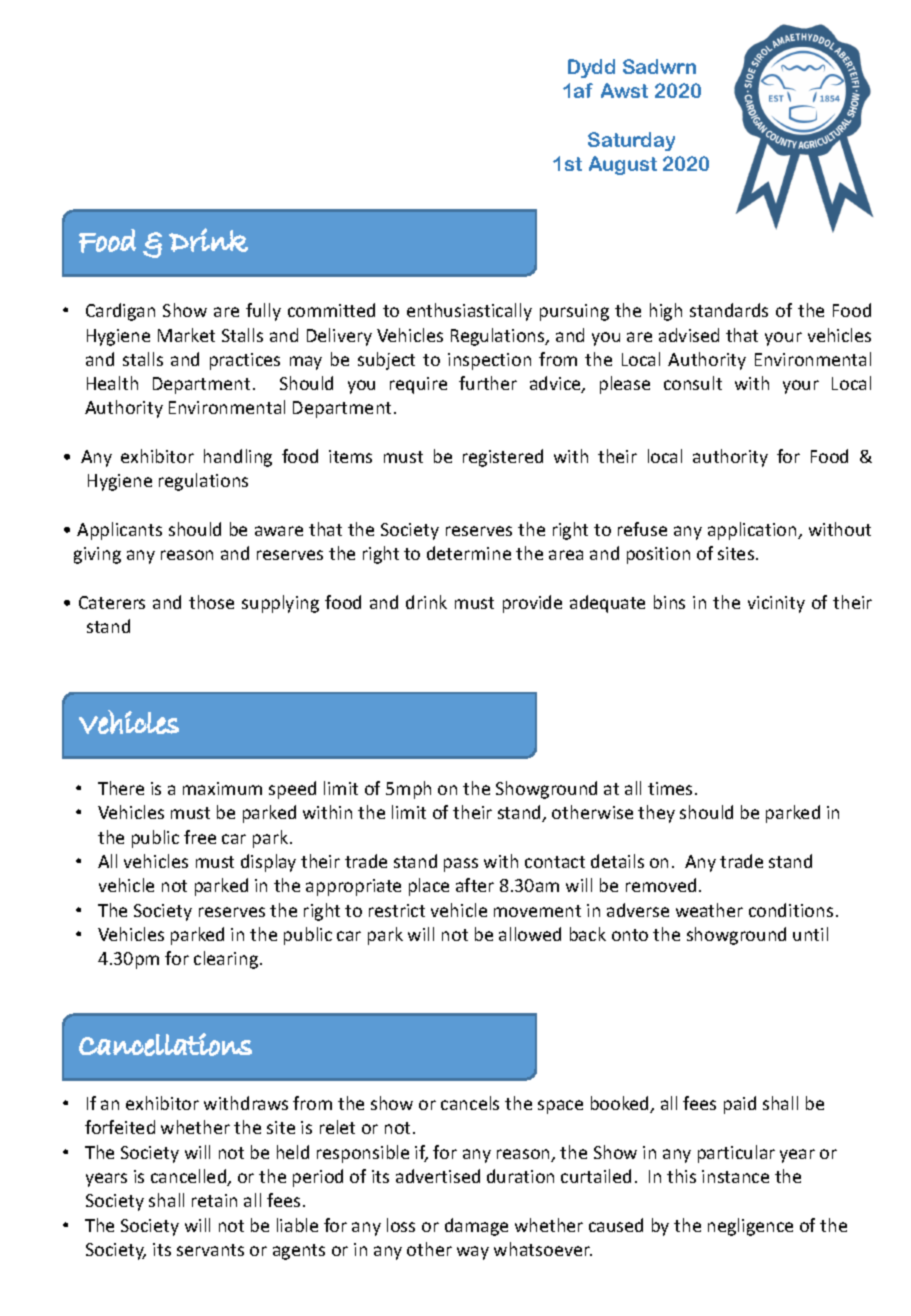  What do you see at coordinates (623, 165) in the screenshot?
I see `August` at bounding box center [623, 165].
